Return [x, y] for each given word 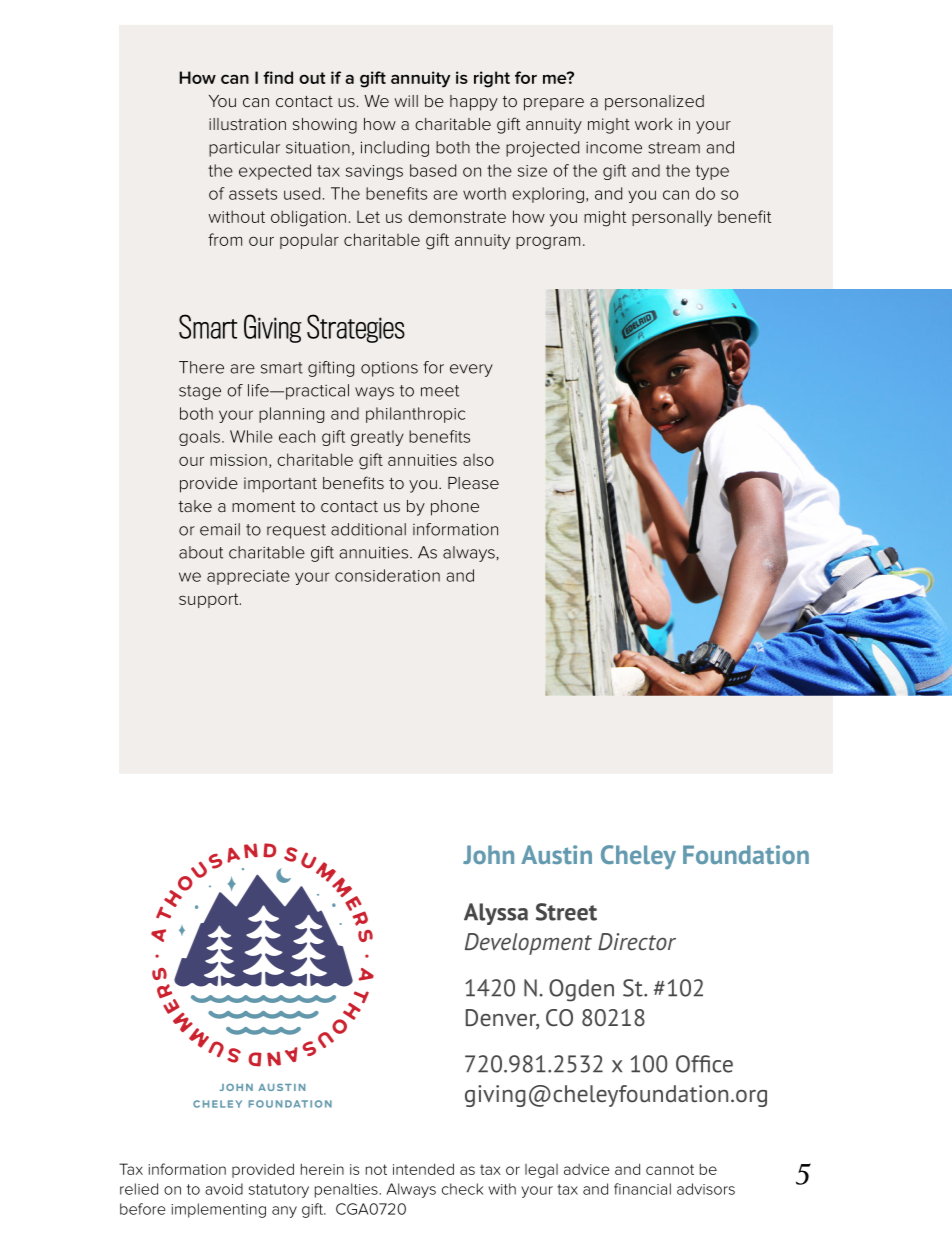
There [201, 367]
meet [440, 391]
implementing [218, 1210]
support [210, 600]
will [406, 101]
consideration [387, 575]
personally [672, 218]
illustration [247, 124]
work [654, 124]
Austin [556, 854]
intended [423, 1169]
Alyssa [496, 914]
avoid [224, 1189]
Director [637, 942]
